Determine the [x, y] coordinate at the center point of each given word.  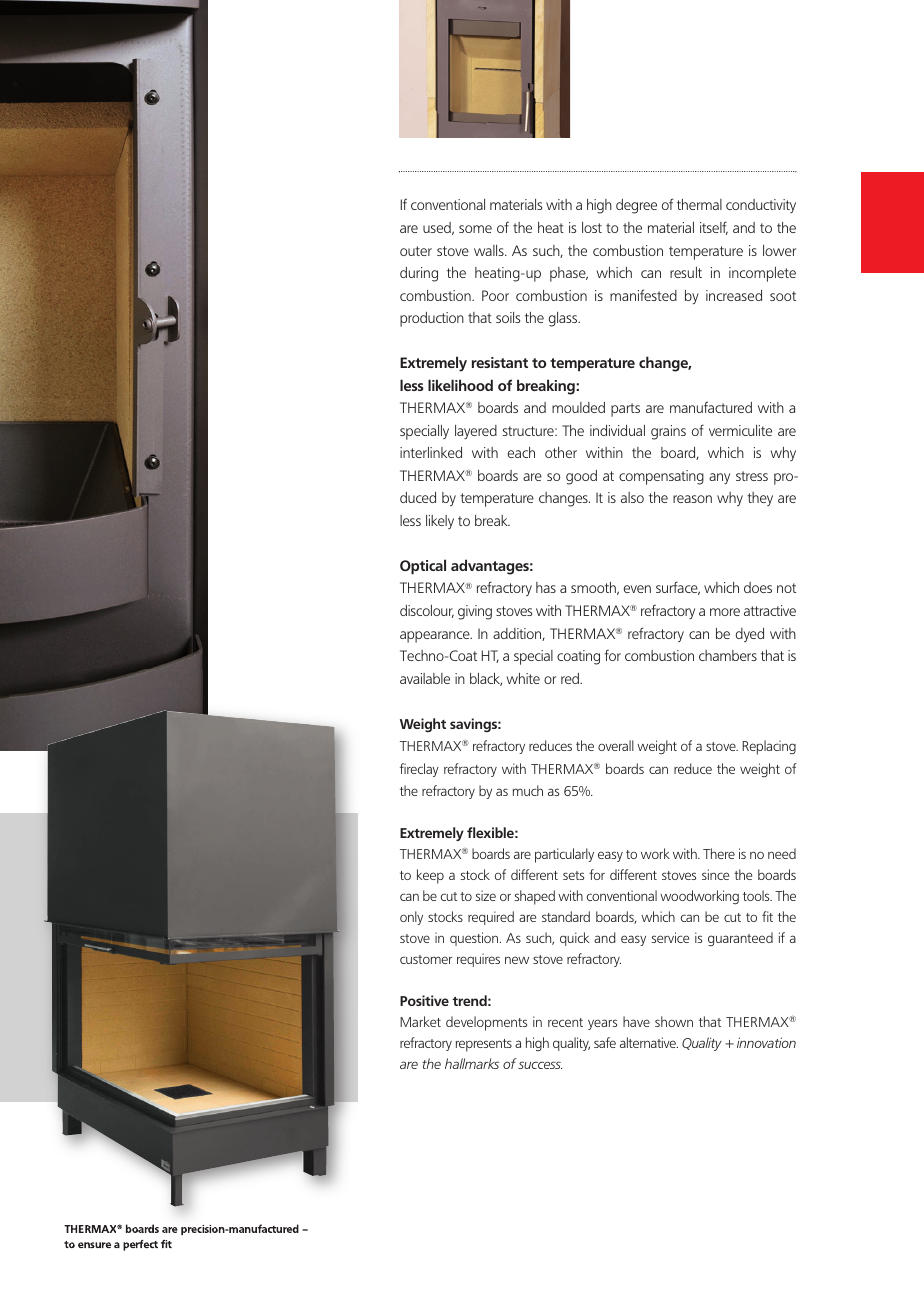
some [475, 229]
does [758, 587]
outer [416, 251]
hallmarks [472, 1063]
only [411, 918]
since [715, 874]
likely [440, 522]
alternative [649, 1042]
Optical [423, 566]
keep [430, 876]
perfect [140, 1245]
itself [714, 228]
